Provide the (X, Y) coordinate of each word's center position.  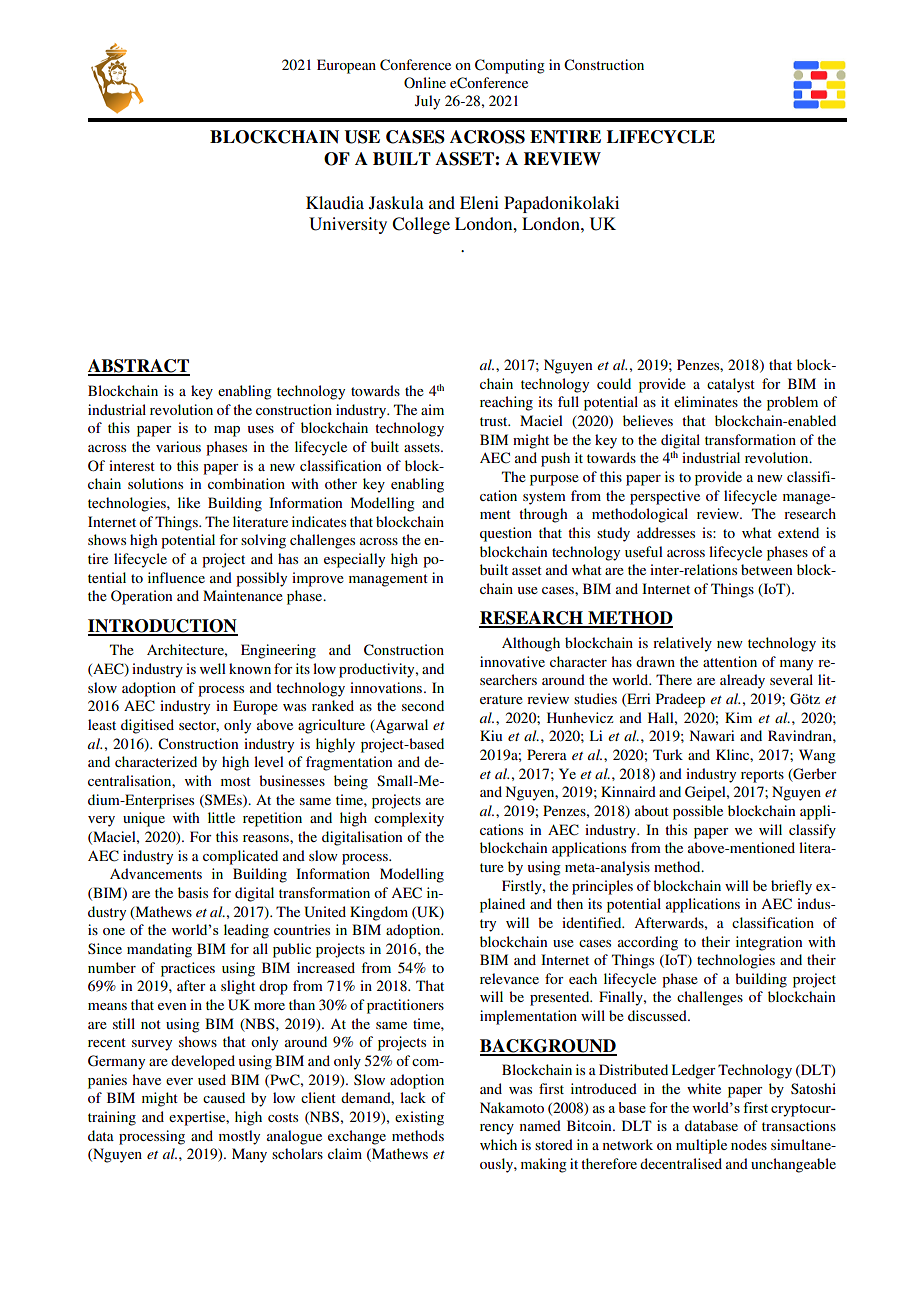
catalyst (731, 385)
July (427, 102)
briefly (791, 887)
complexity (409, 819)
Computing (510, 66)
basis (193, 892)
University (348, 225)
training (112, 1118)
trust (495, 421)
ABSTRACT (139, 367)
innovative (512, 661)
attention (730, 661)
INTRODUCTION (163, 627)
